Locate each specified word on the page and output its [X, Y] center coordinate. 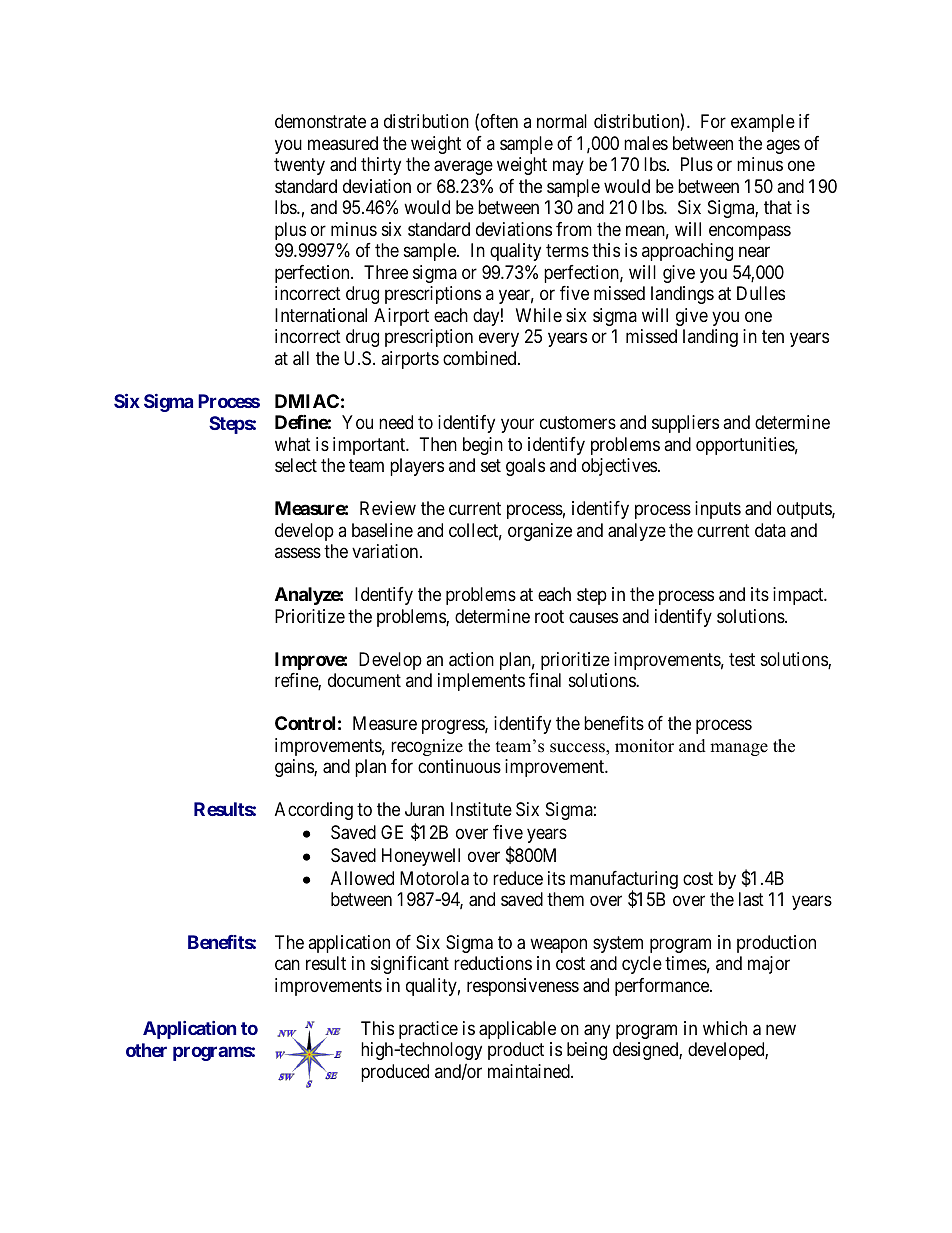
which [725, 1028]
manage [739, 749]
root [549, 616]
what [293, 444]
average [463, 168]
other [146, 1050]
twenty [299, 167]
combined [481, 358]
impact [799, 596]
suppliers [685, 424]
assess [298, 553]
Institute [481, 809]
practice [428, 1030]
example [763, 123]
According [314, 811]
